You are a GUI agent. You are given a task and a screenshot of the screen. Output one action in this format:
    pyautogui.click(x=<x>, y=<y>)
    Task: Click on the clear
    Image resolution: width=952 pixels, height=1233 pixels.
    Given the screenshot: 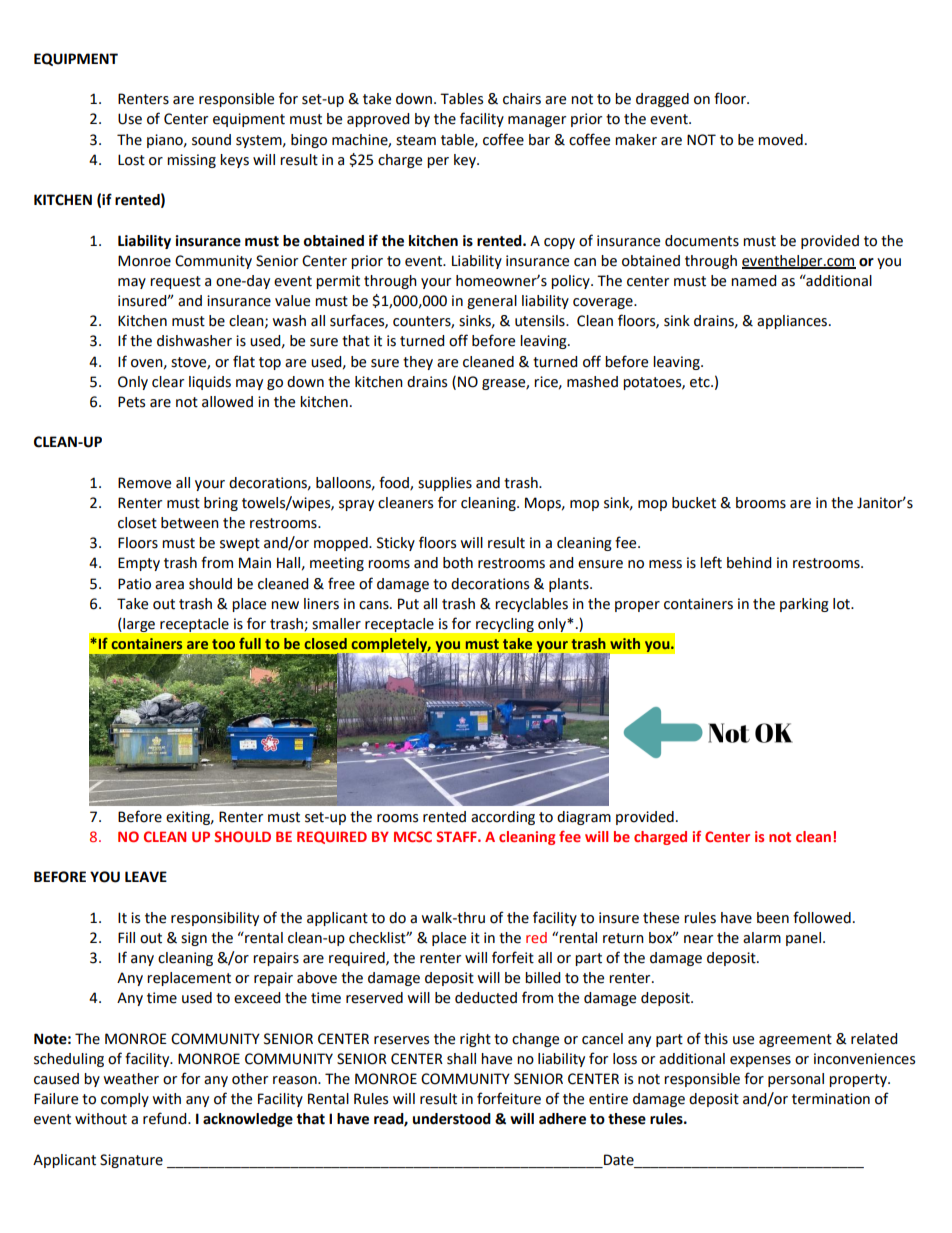 What is the action you would take?
    pyautogui.click(x=168, y=382)
